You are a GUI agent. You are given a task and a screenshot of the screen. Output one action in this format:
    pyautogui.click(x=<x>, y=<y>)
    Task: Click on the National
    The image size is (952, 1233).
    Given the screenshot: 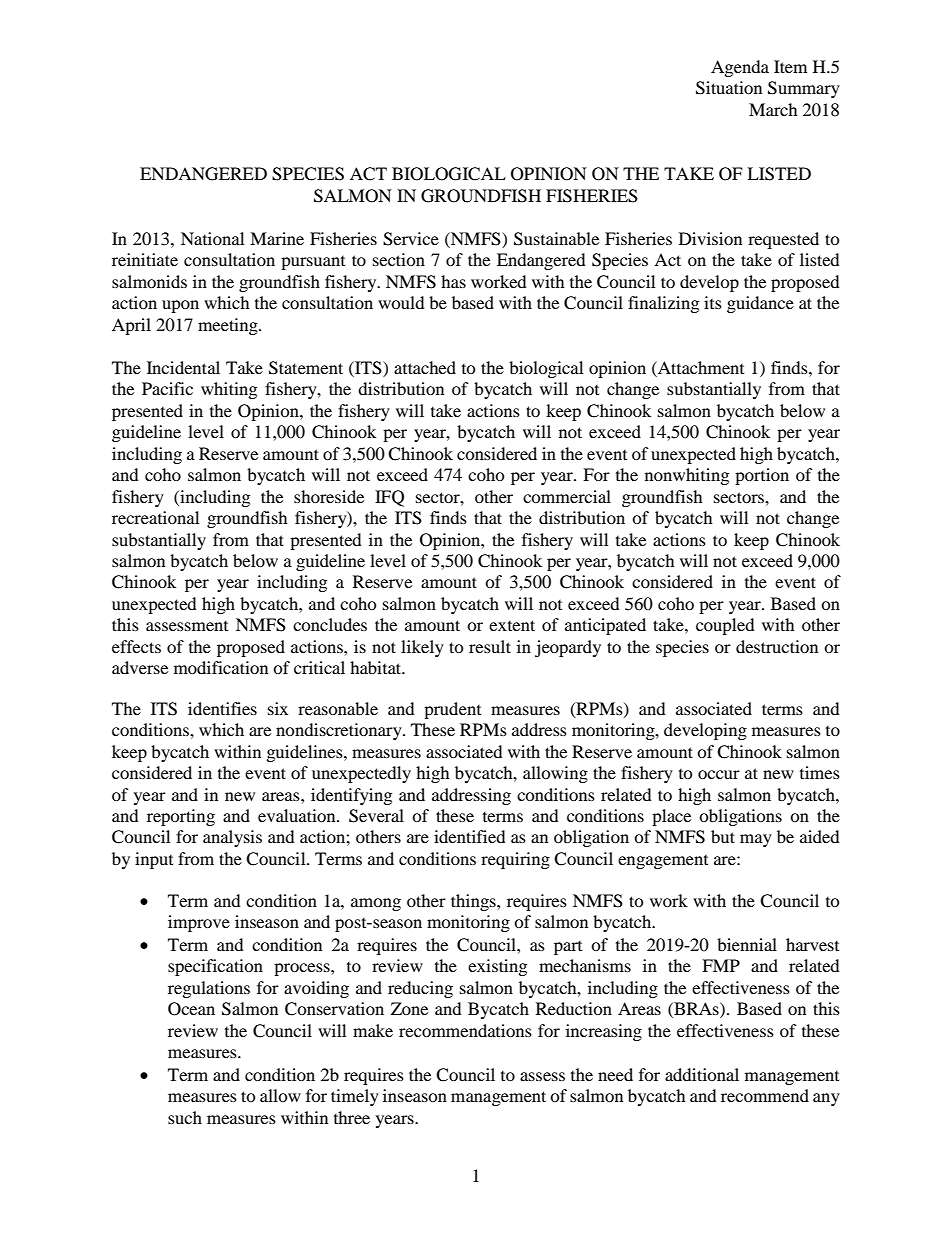 What is the action you would take?
    pyautogui.click(x=212, y=238)
